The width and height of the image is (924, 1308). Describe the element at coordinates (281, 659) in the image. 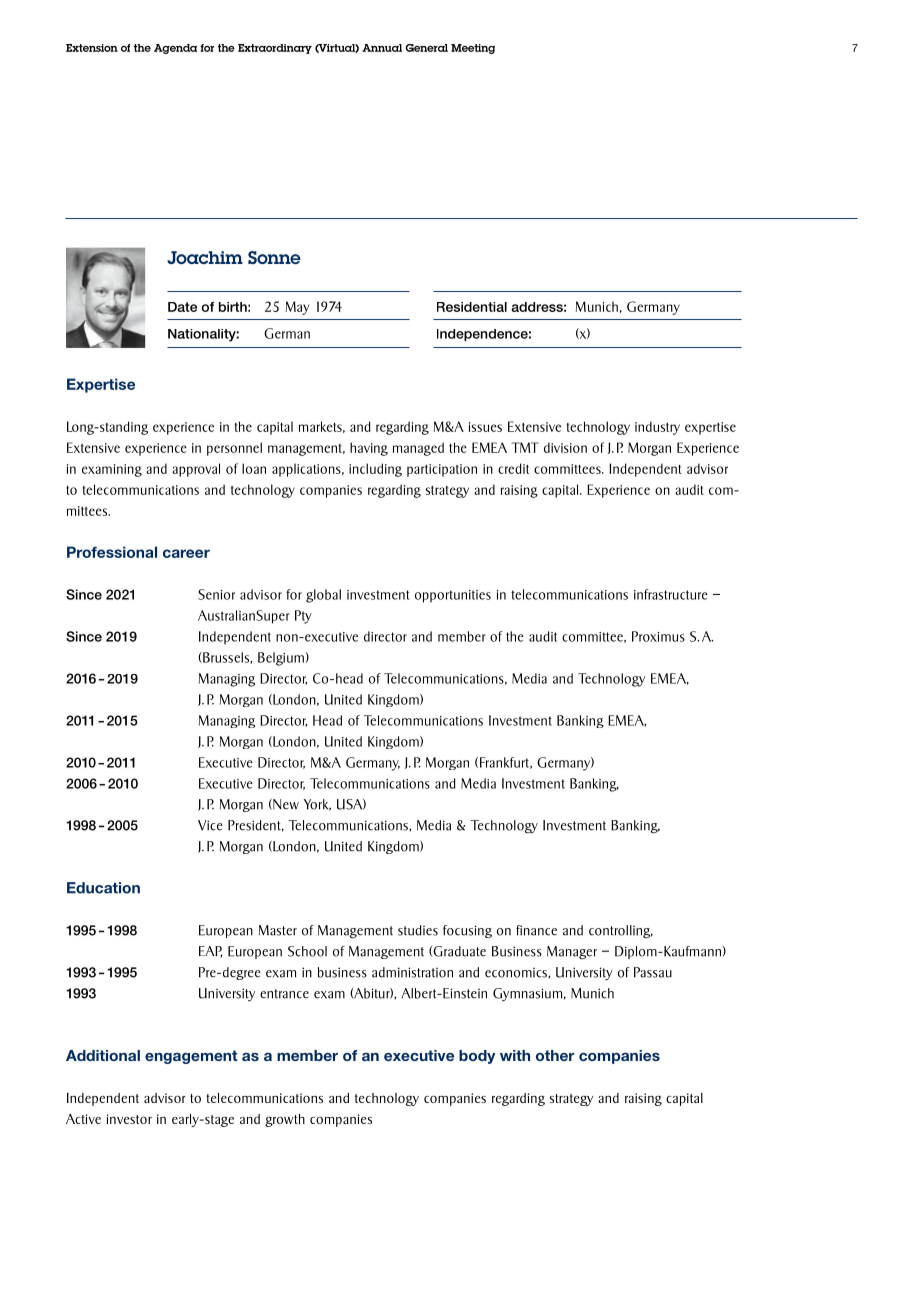

I see `Belgium` at that location.
